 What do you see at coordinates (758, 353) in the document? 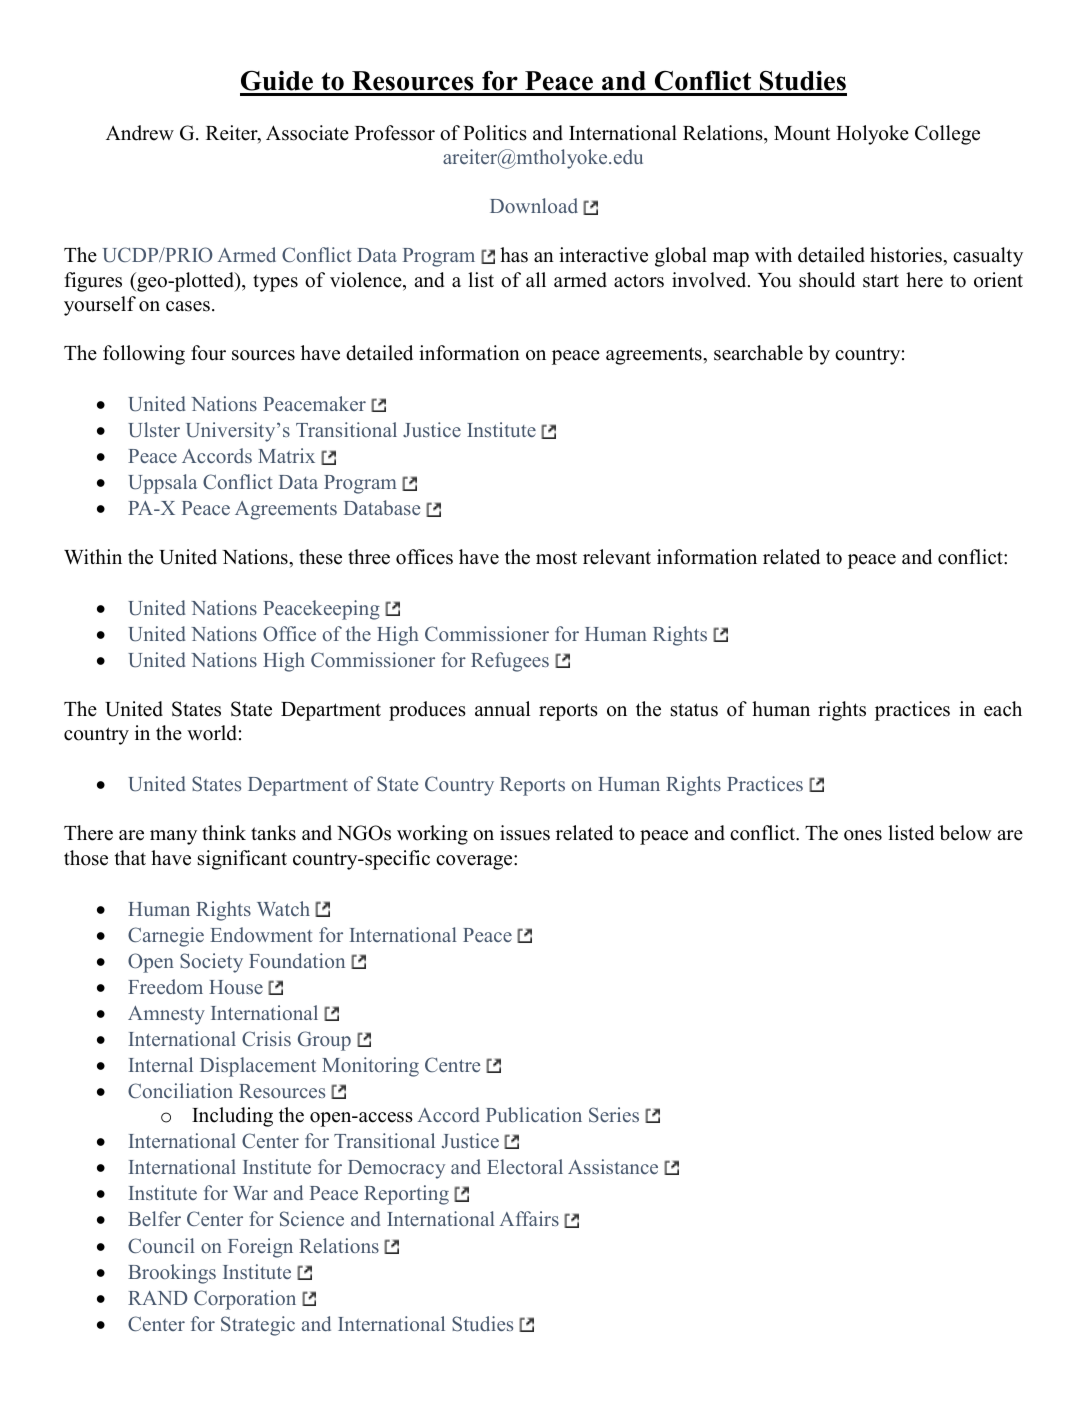
I see `searchable` at bounding box center [758, 353].
